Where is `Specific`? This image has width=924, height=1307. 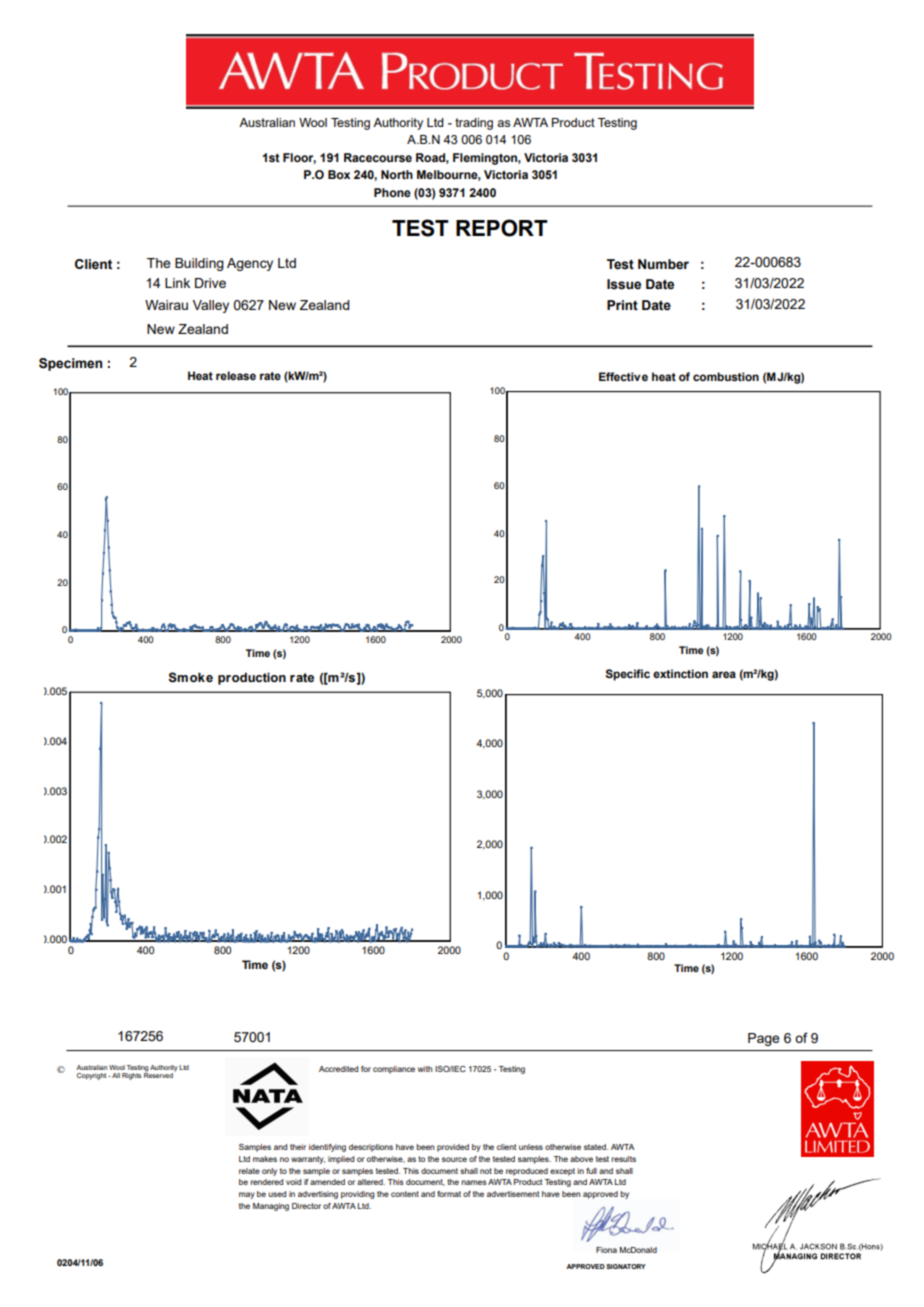 Specific is located at coordinates (627, 675).
